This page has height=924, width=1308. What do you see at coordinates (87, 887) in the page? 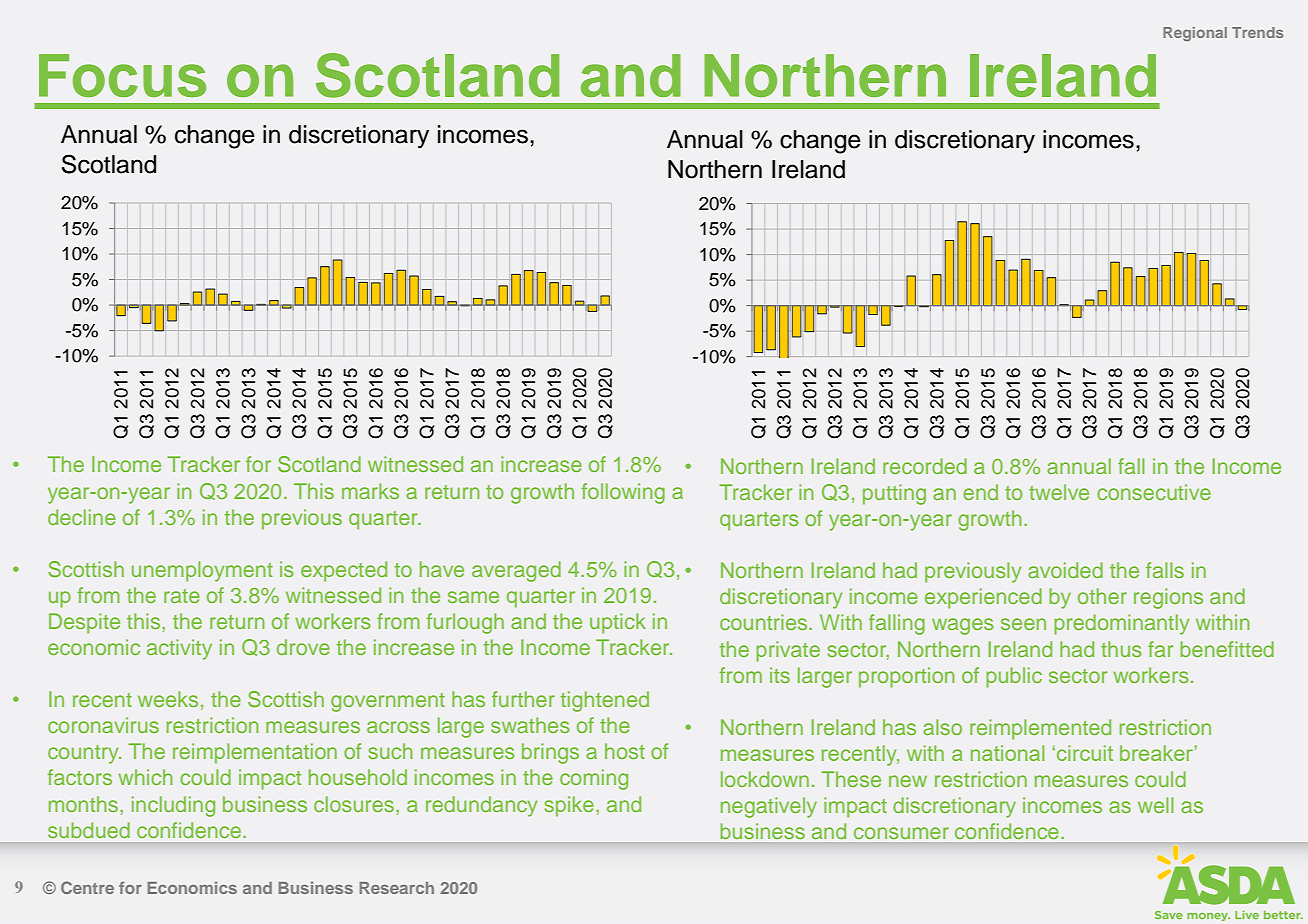
I see `Centre` at bounding box center [87, 887].
